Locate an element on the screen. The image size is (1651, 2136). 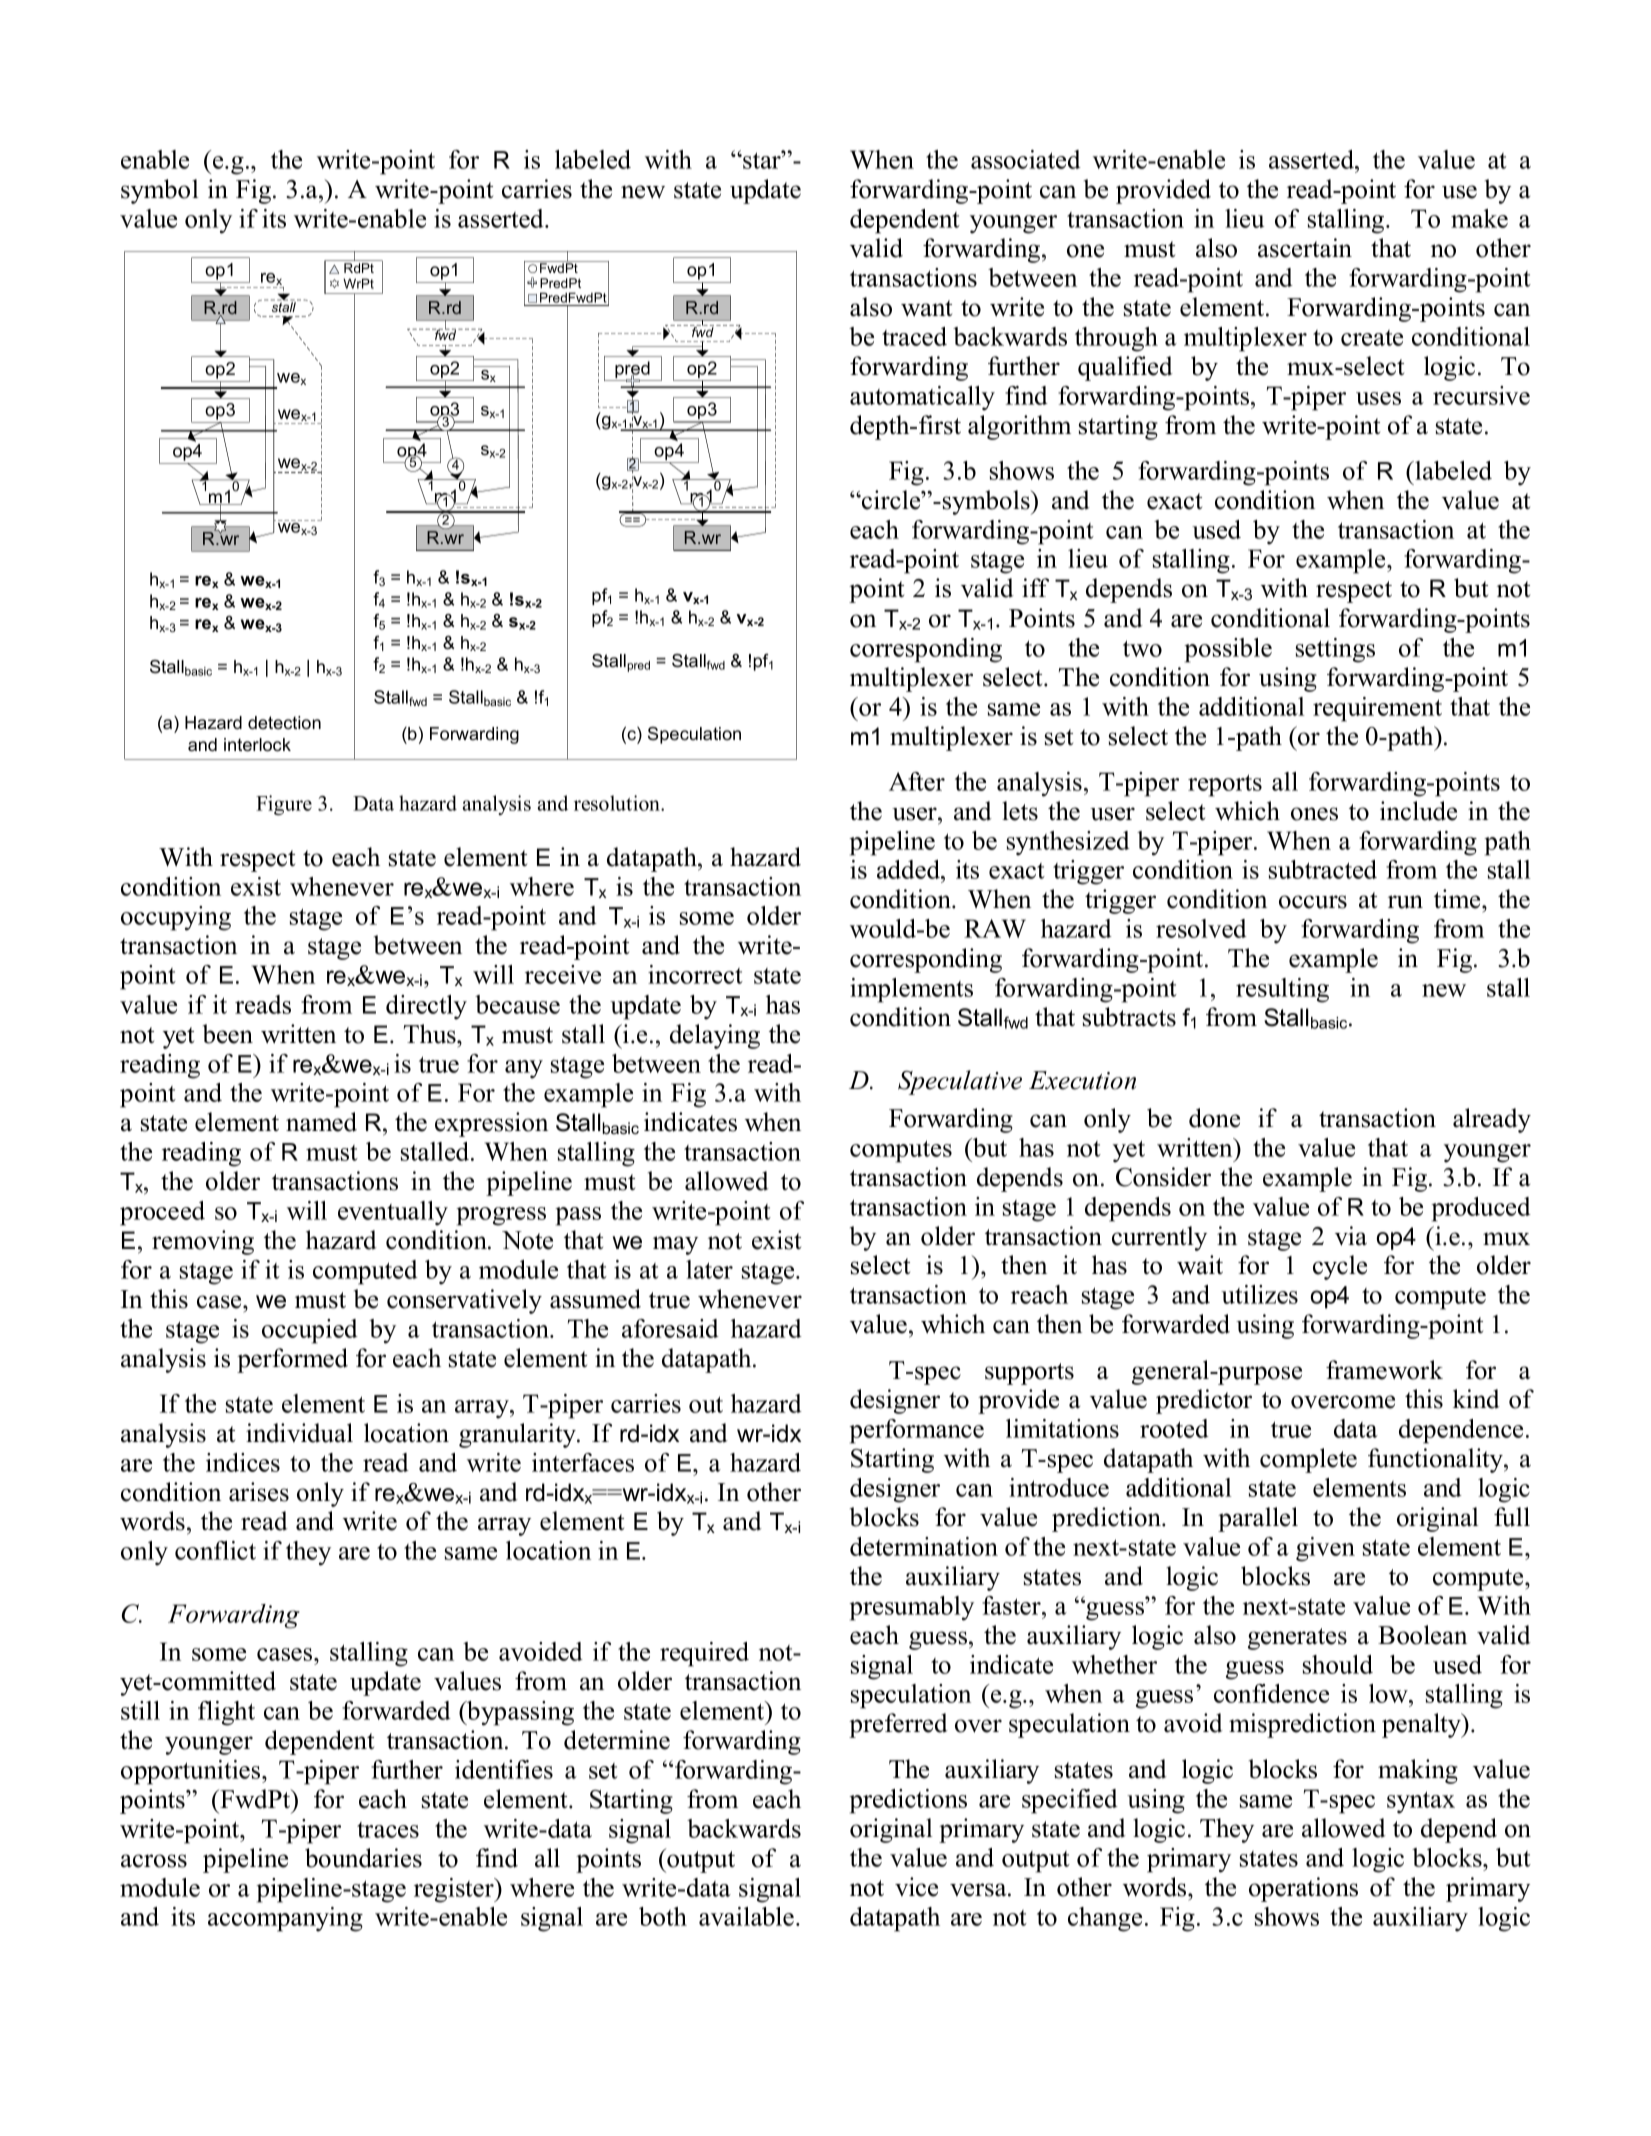
vice is located at coordinates (916, 1887).
